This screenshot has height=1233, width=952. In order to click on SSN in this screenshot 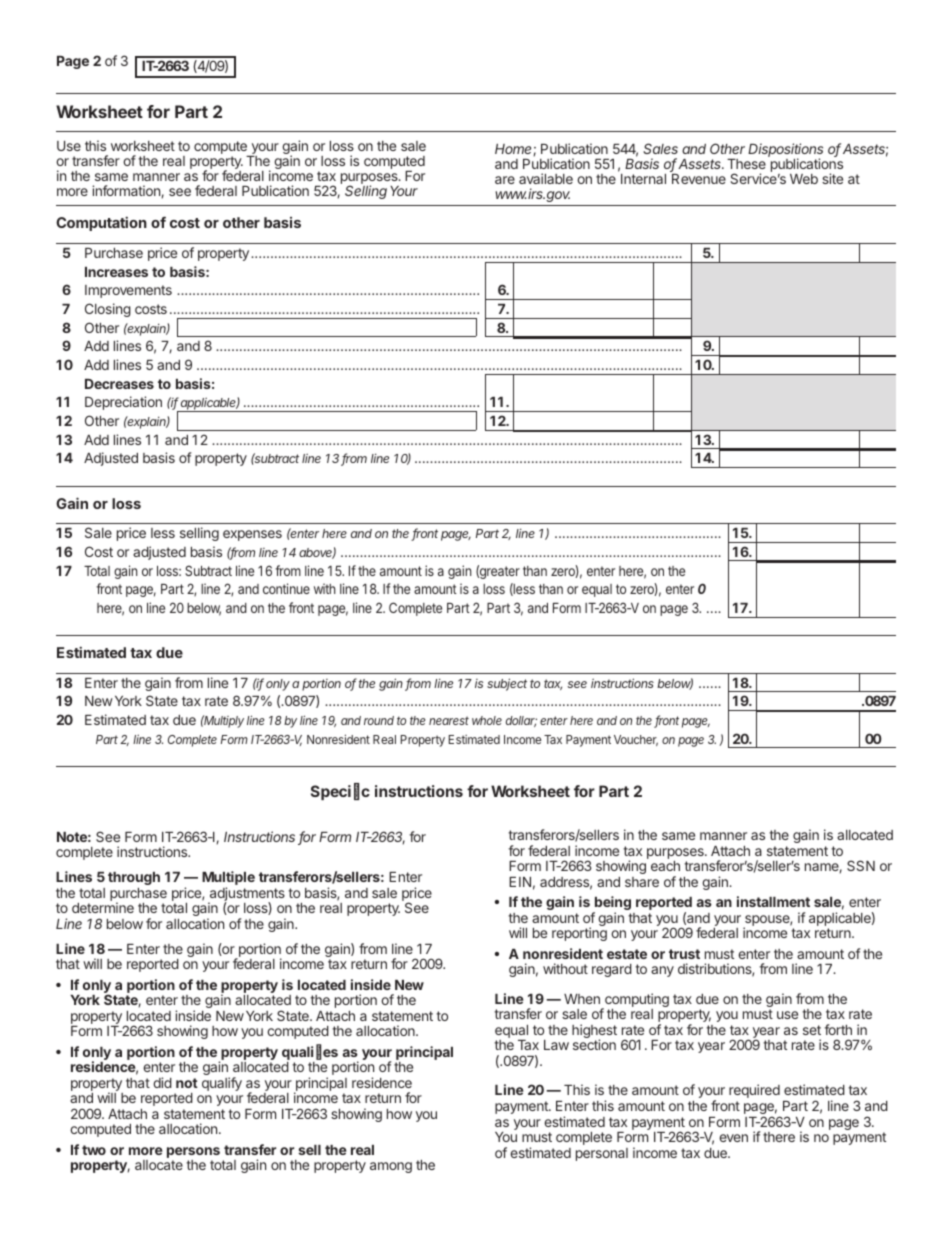, I will do `click(861, 865)`.
